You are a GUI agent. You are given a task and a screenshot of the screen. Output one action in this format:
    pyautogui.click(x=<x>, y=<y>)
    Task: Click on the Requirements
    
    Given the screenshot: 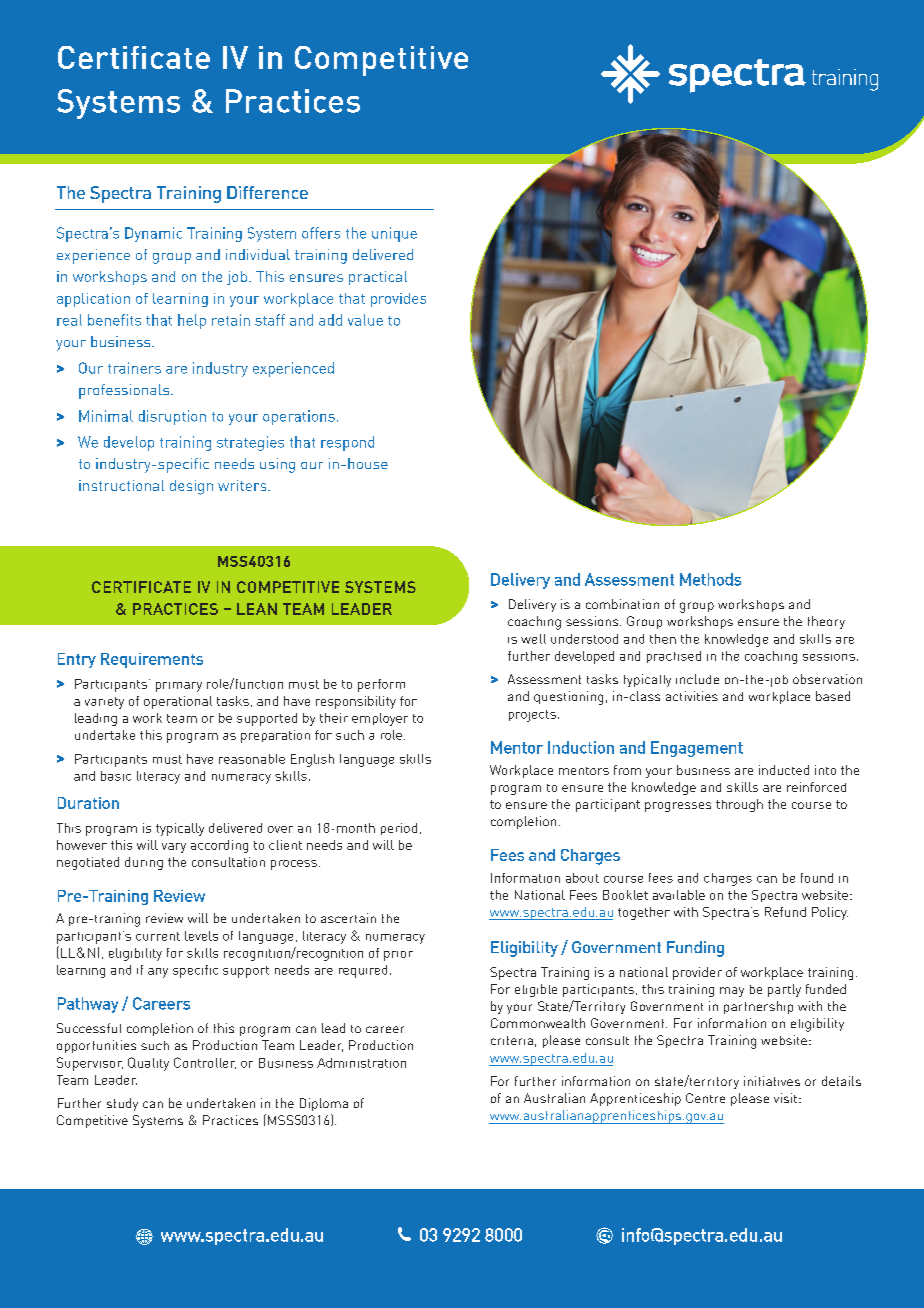 What is the action you would take?
    pyautogui.click(x=152, y=660)
